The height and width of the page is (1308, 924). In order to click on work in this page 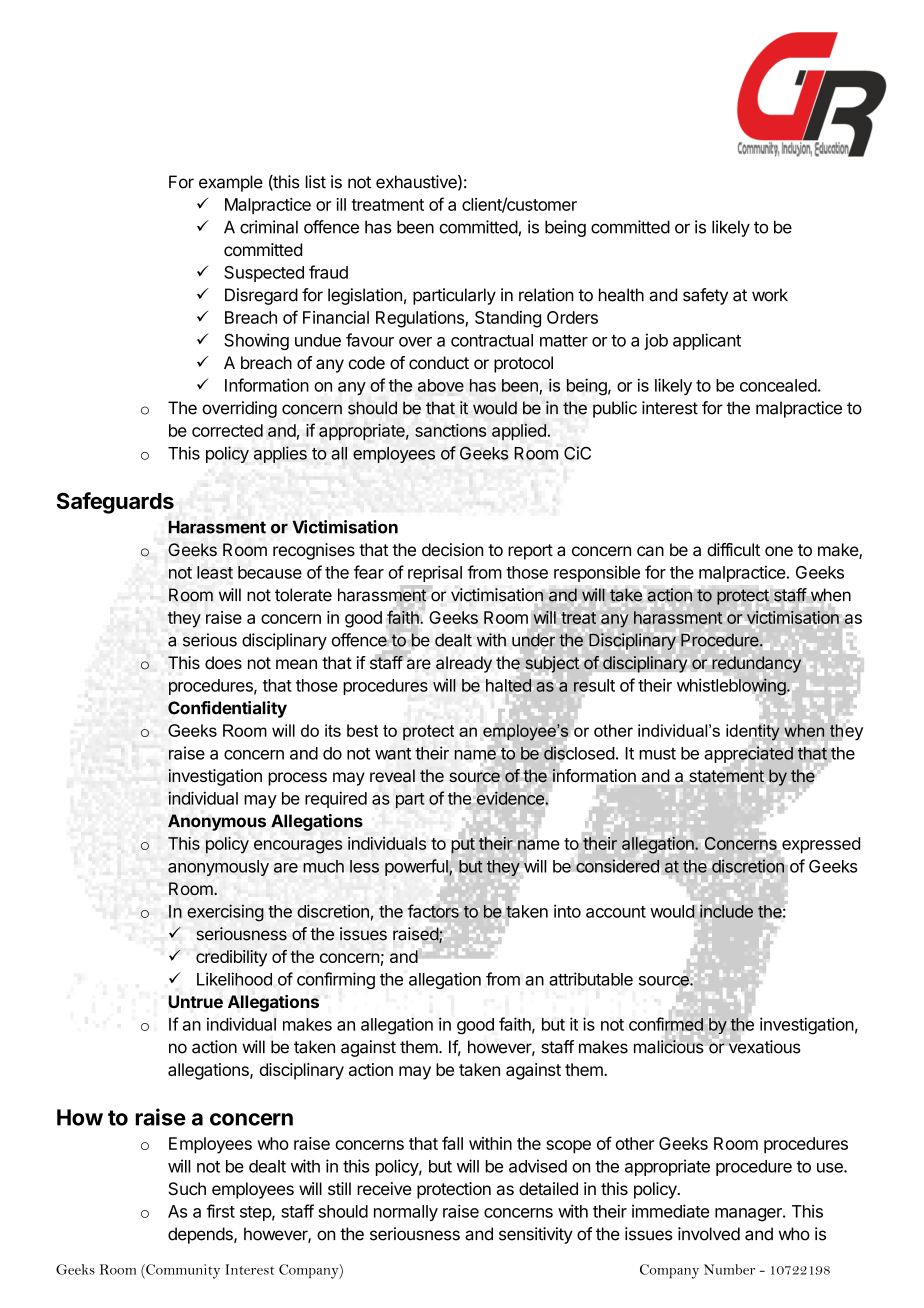, I will do `click(770, 295)`.
